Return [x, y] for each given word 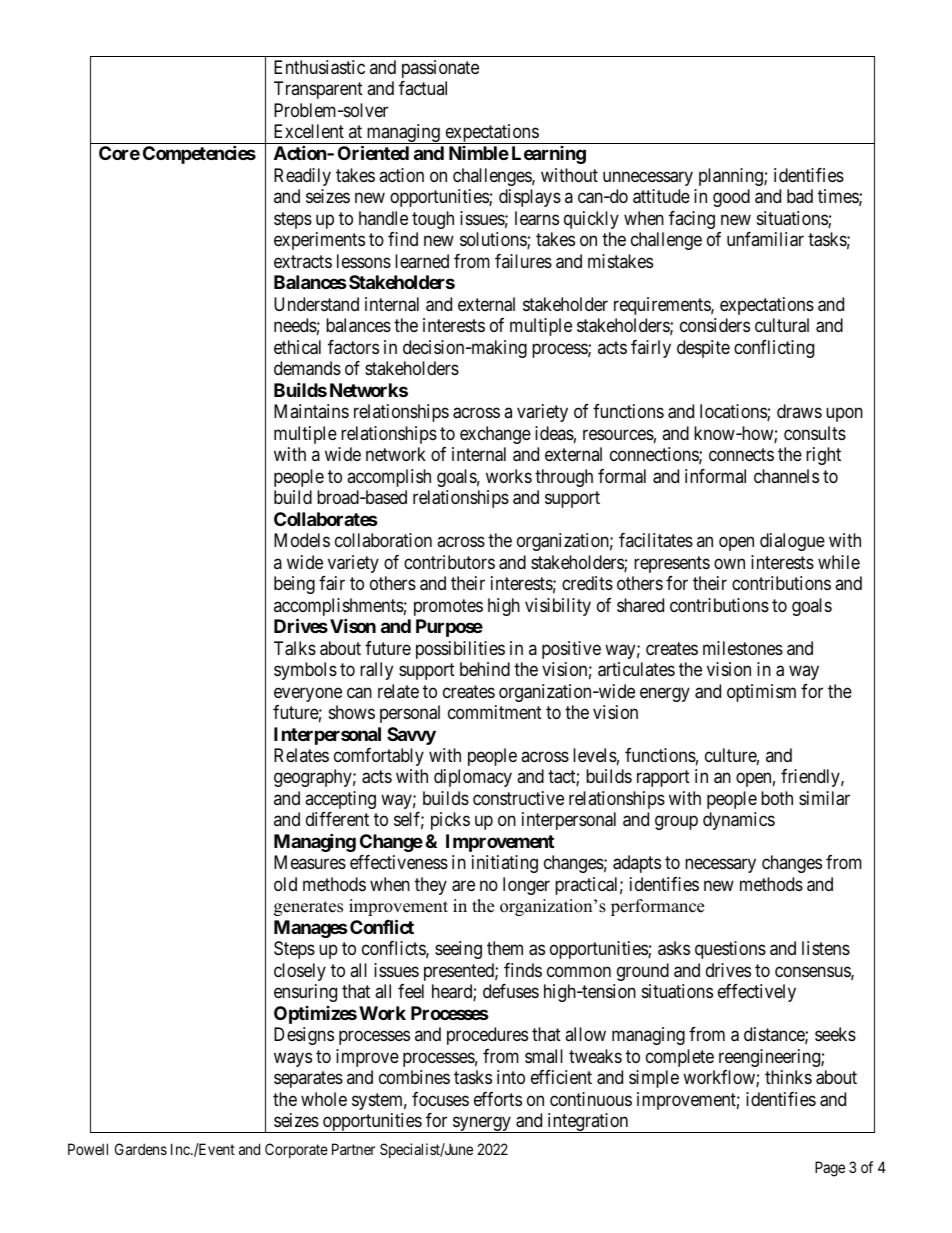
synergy [482, 1125]
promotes [448, 607]
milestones [743, 648]
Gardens [141, 1149]
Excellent [309, 131]
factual [423, 88]
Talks [295, 648]
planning [732, 177]
